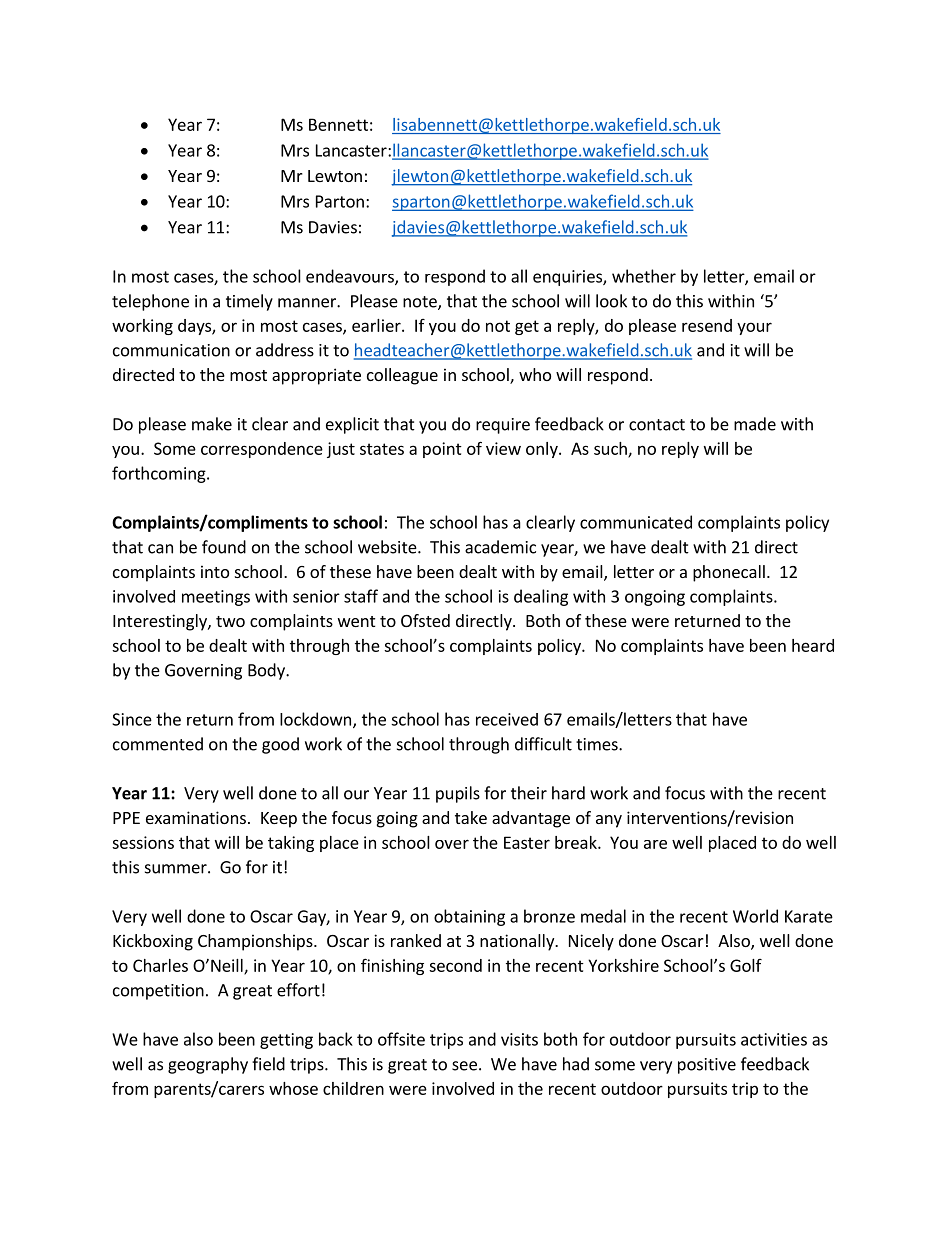  What do you see at coordinates (158, 744) in the screenshot?
I see `commented` at bounding box center [158, 744].
